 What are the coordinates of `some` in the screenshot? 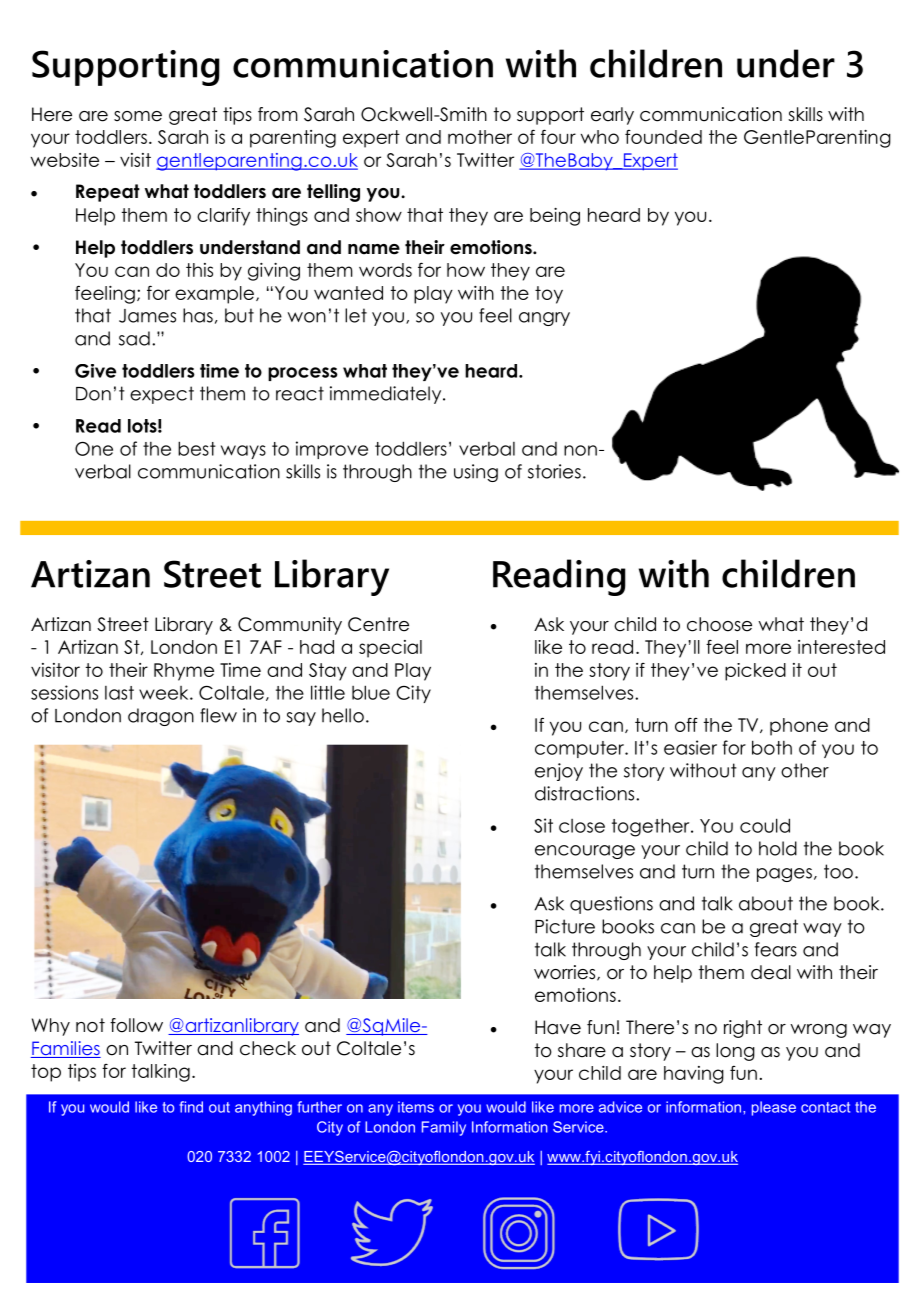 It's located at (138, 116).
